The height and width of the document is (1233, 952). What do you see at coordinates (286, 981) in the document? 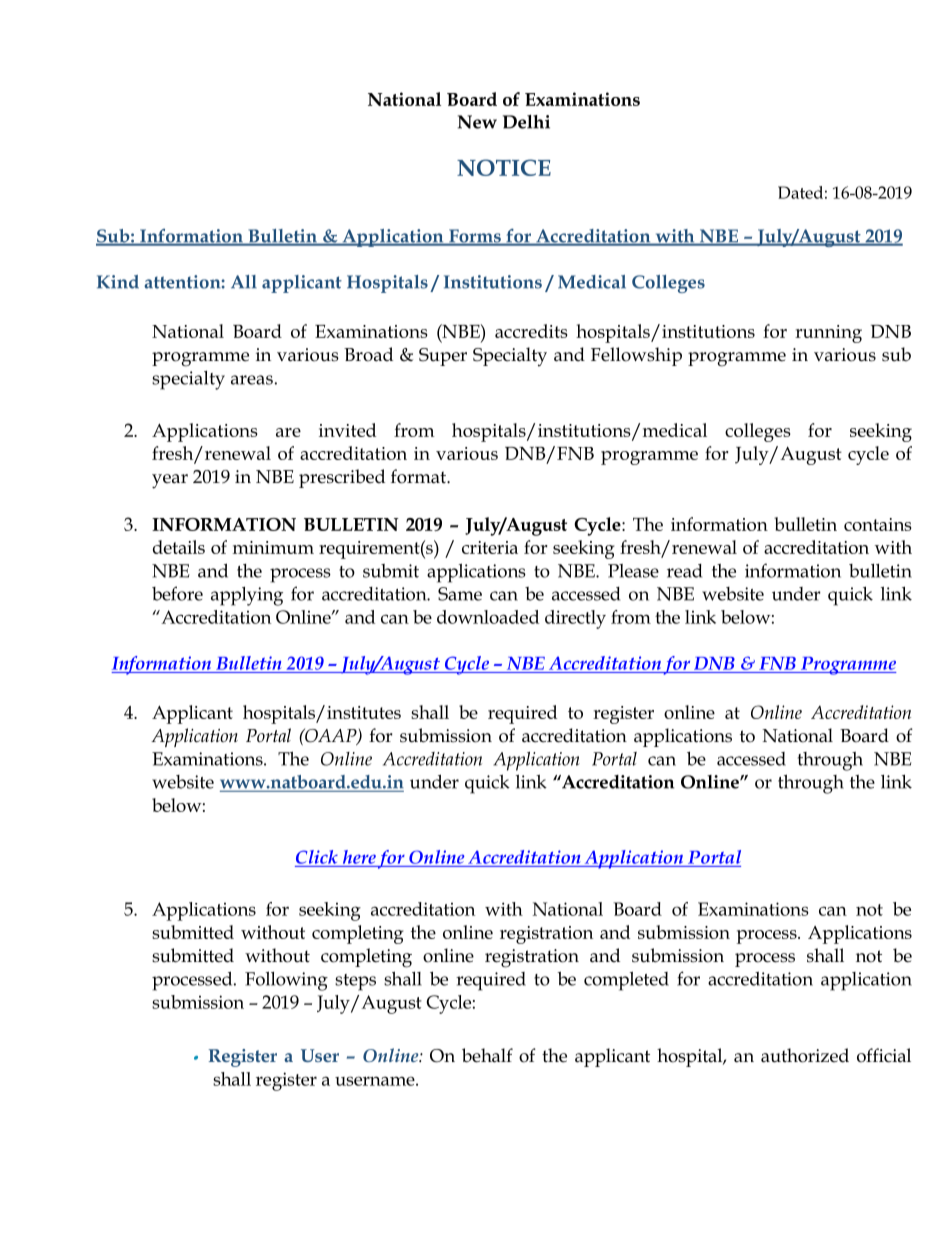
I see `Following` at bounding box center [286, 981].
